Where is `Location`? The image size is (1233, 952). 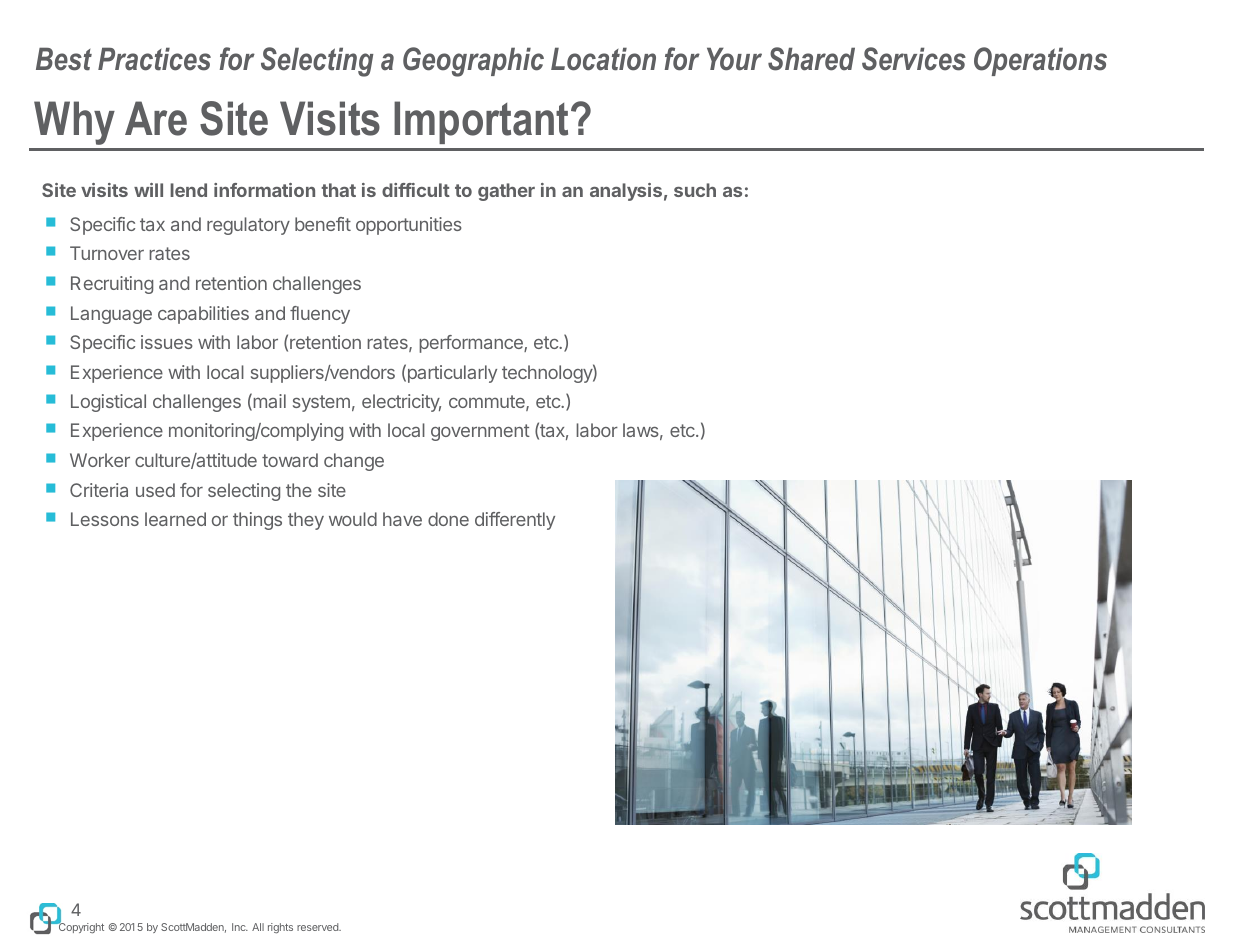
Location is located at coordinates (603, 59).
